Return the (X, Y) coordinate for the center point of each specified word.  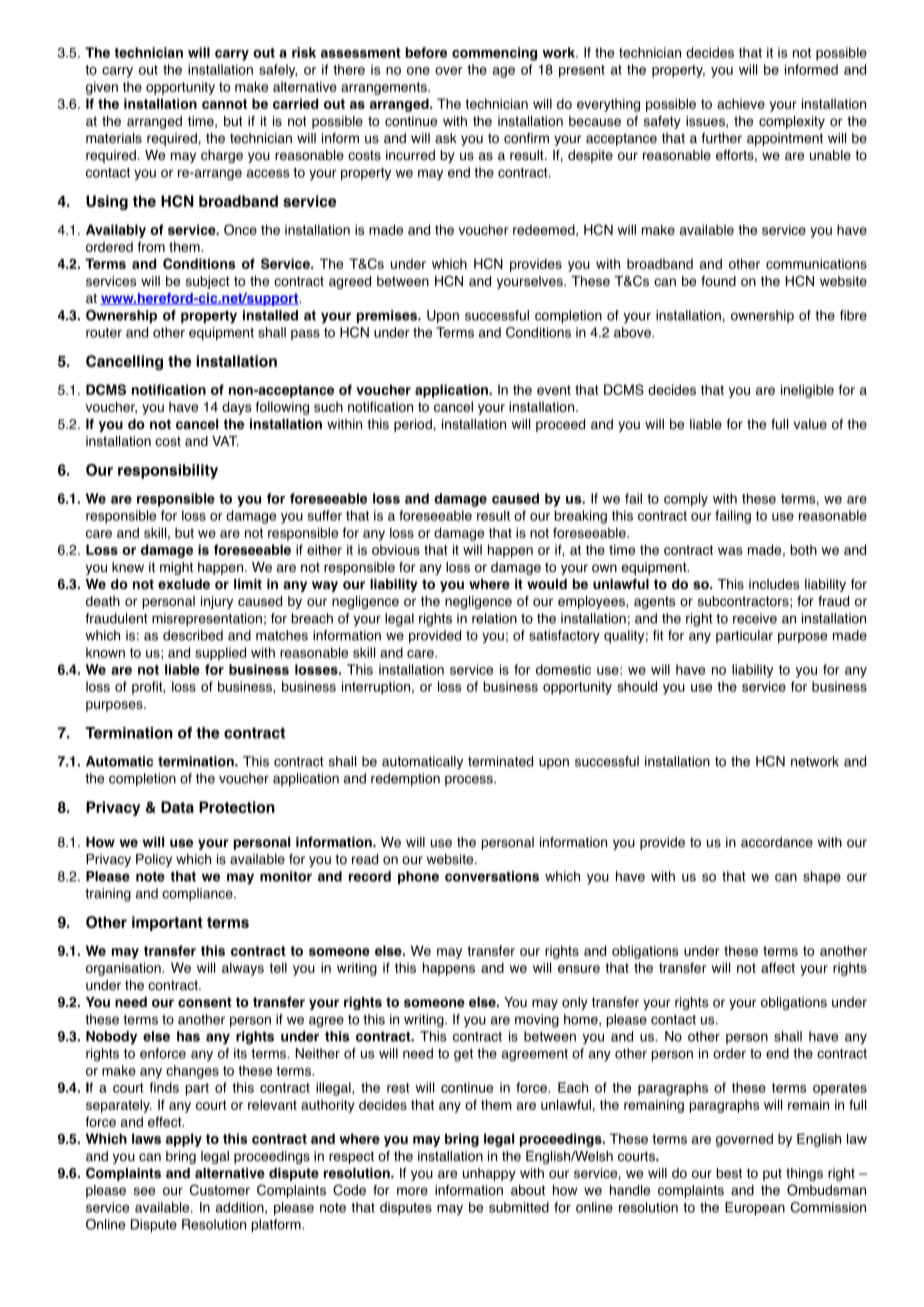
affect (778, 967)
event (554, 390)
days (236, 408)
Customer (220, 1190)
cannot (224, 104)
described (193, 635)
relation (494, 618)
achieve (741, 103)
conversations (492, 876)
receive (755, 618)
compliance (198, 894)
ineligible (807, 391)
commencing (494, 54)
